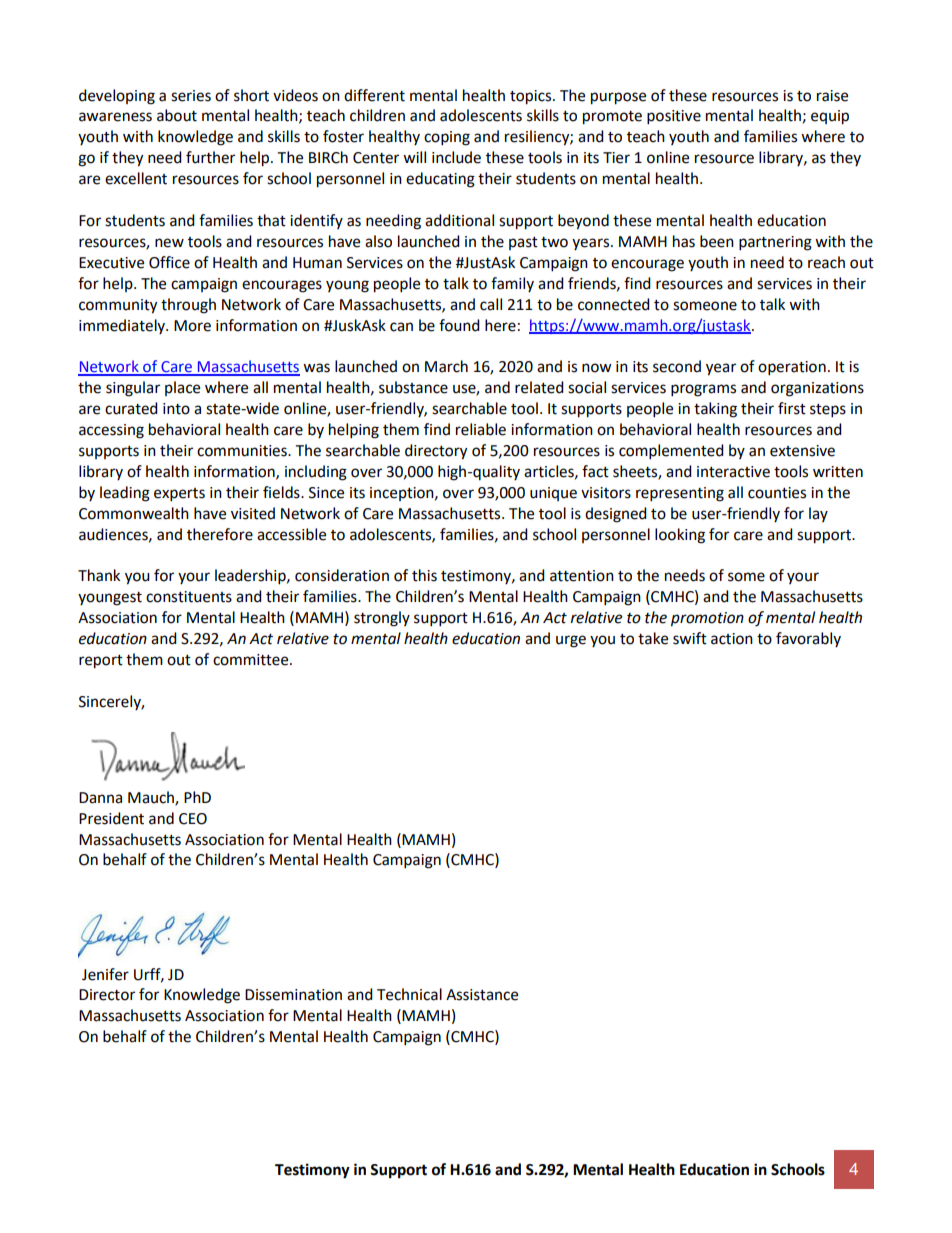 This page has width=952, height=1233. What do you see at coordinates (193, 819) in the page?
I see `CEO` at bounding box center [193, 819].
